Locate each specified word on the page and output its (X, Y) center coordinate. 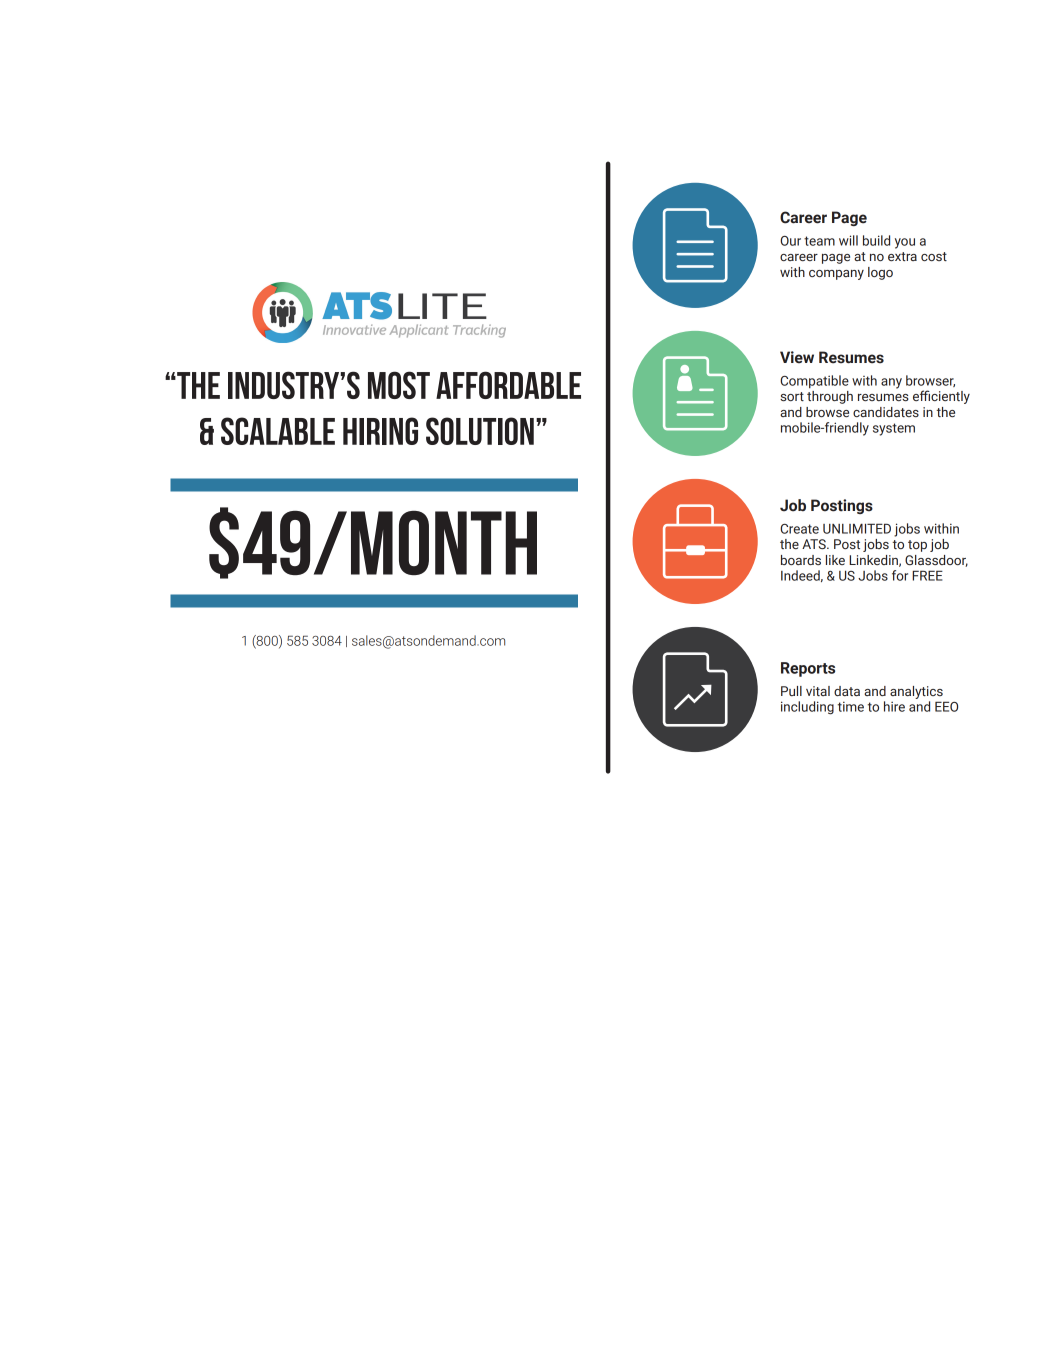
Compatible (814, 382)
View (797, 357)
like (835, 560)
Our (790, 241)
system (894, 429)
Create (799, 529)
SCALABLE (278, 431)
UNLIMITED (857, 528)
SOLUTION (480, 431)
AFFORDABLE (508, 385)
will (848, 240)
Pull (791, 691)
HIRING (380, 431)
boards (801, 560)
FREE (927, 575)
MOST (399, 385)
